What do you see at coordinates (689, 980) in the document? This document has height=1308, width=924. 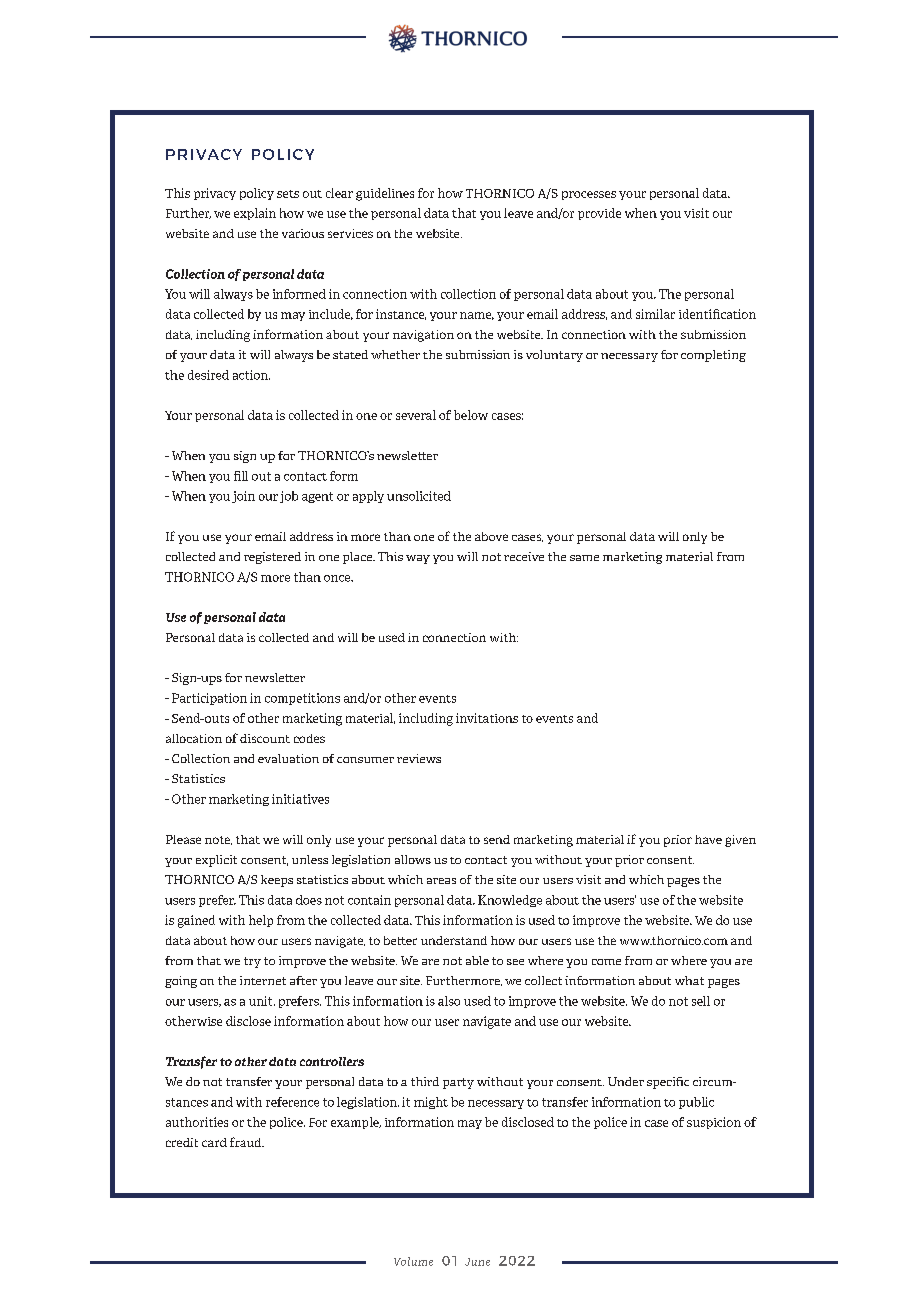 I see `what` at bounding box center [689, 980].
